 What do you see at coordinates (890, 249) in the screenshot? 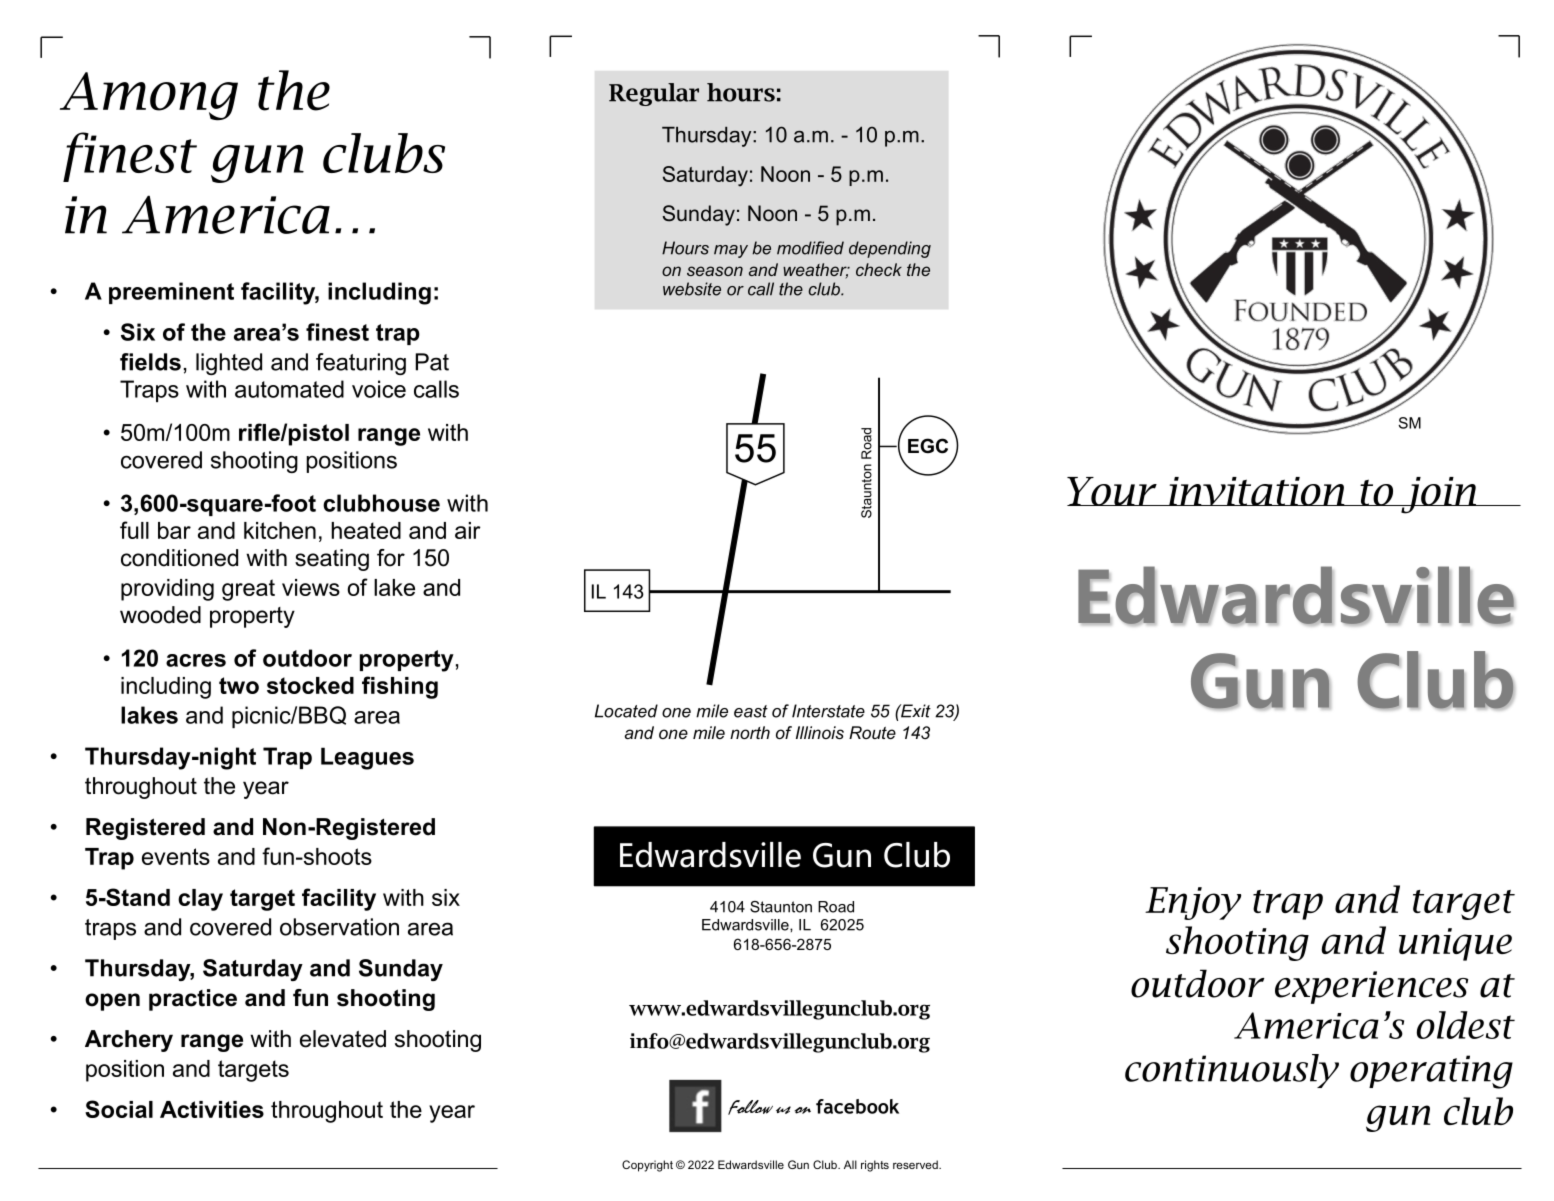
I see `depending` at bounding box center [890, 249].
